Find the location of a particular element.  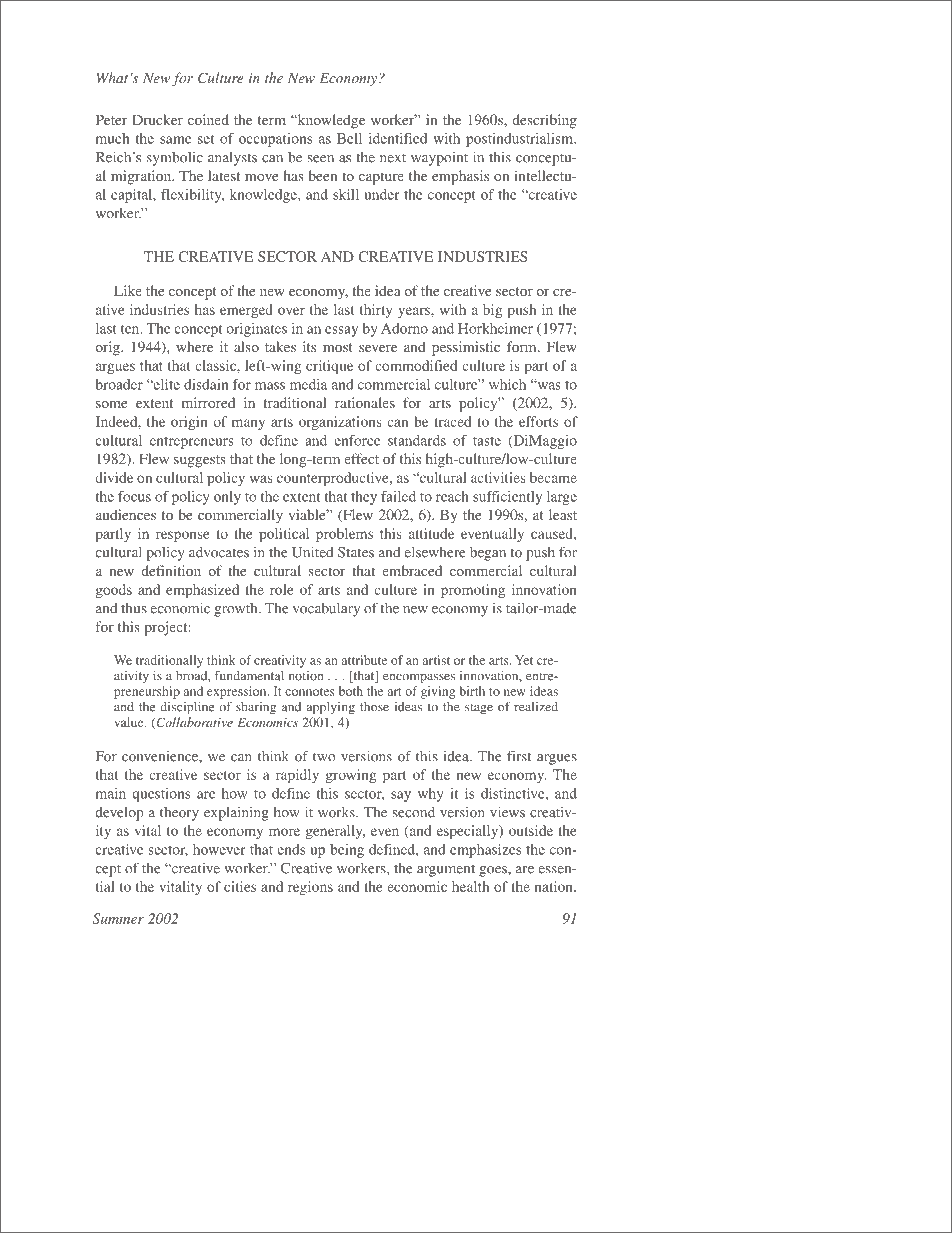

regions is located at coordinates (310, 888).
